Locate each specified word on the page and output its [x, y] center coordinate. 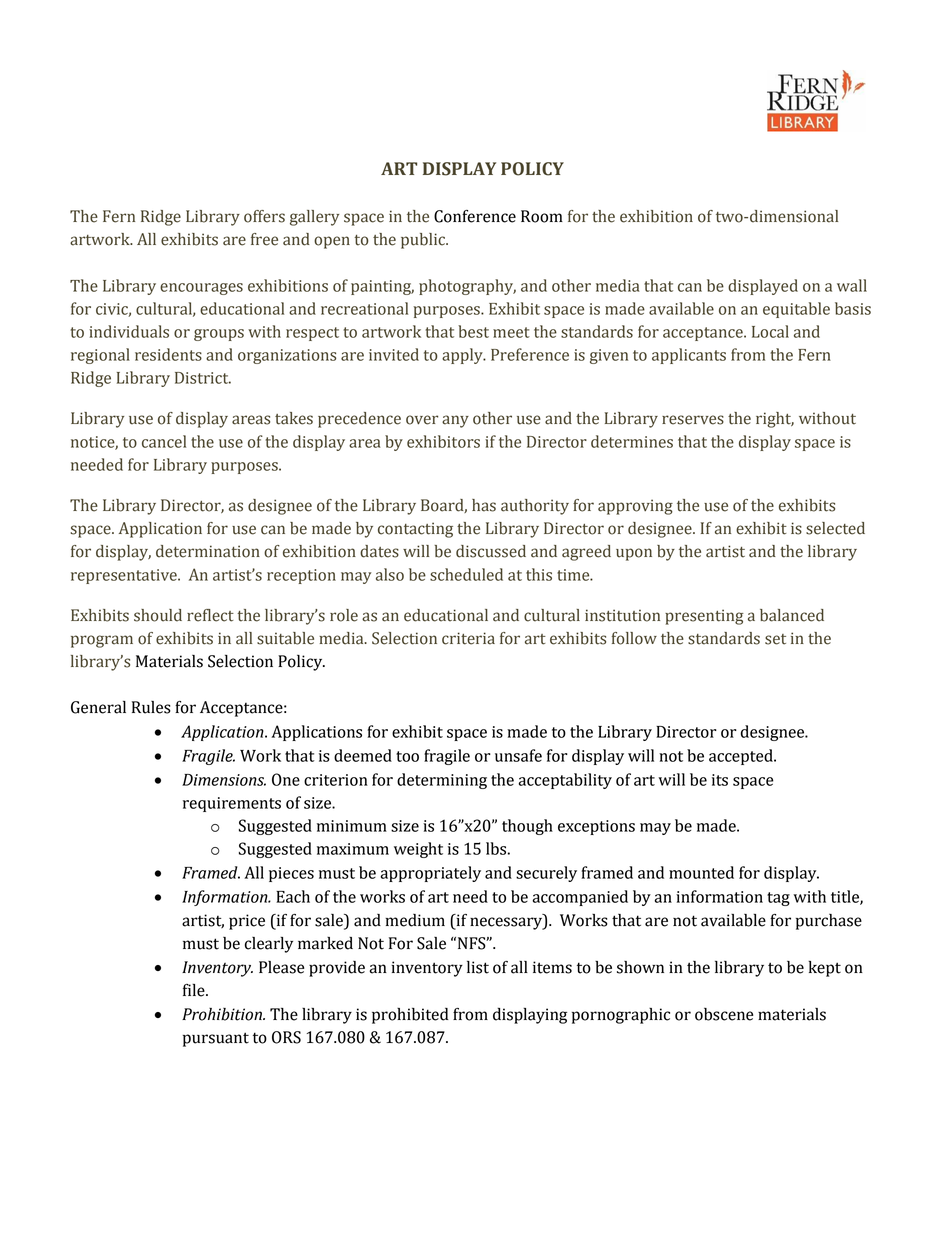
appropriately [430, 874]
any [455, 421]
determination [208, 551]
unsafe [518, 755]
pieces [291, 874]
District [203, 378]
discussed [491, 551]
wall [852, 285]
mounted [701, 872]
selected [835, 528]
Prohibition [223, 1014]
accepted [742, 757]
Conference [475, 216]
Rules [151, 707]
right [775, 420]
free [264, 239]
